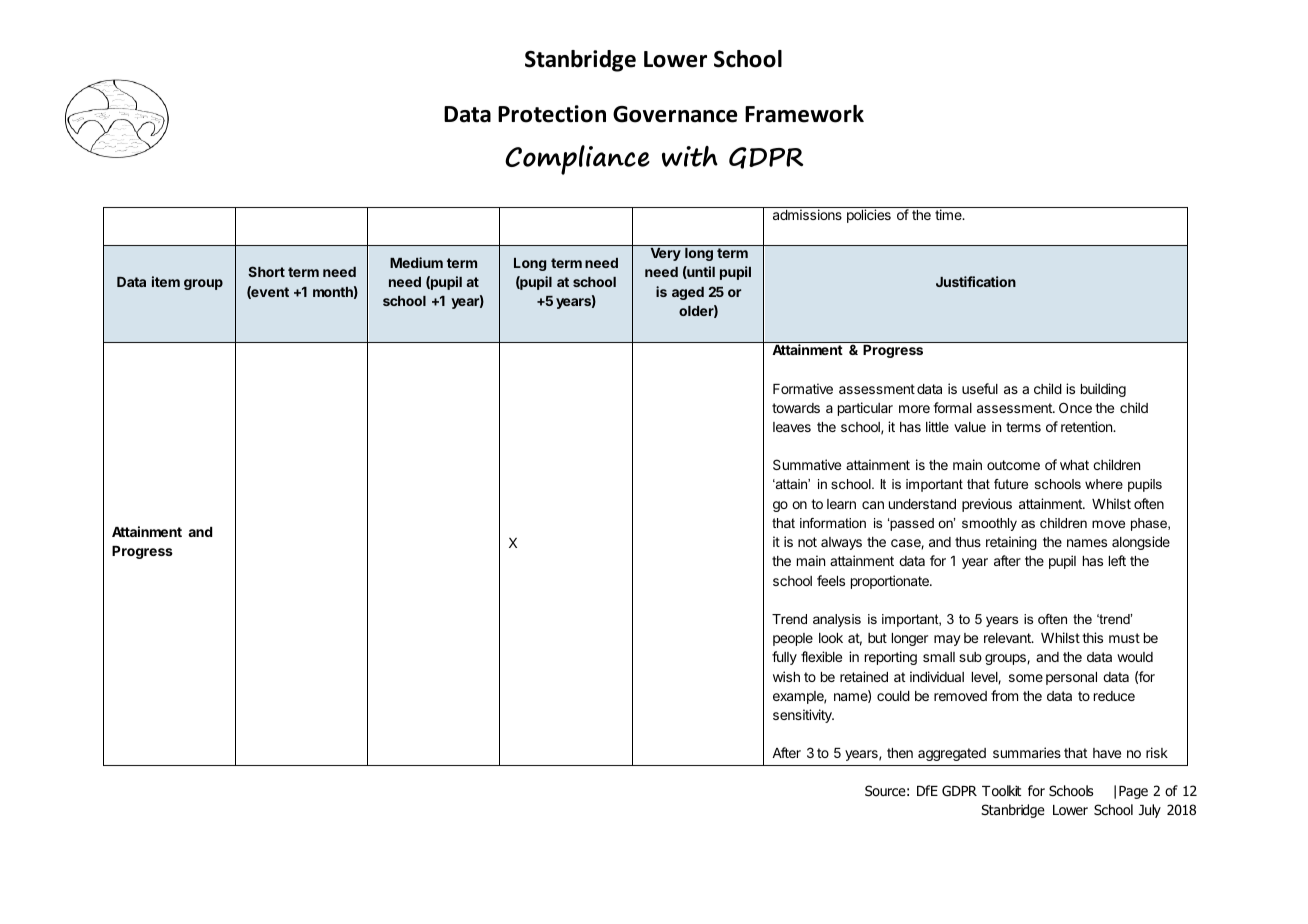 The height and width of the screenshot is (924, 1308). What do you see at coordinates (1013, 465) in the screenshot?
I see `outcome` at bounding box center [1013, 465].
